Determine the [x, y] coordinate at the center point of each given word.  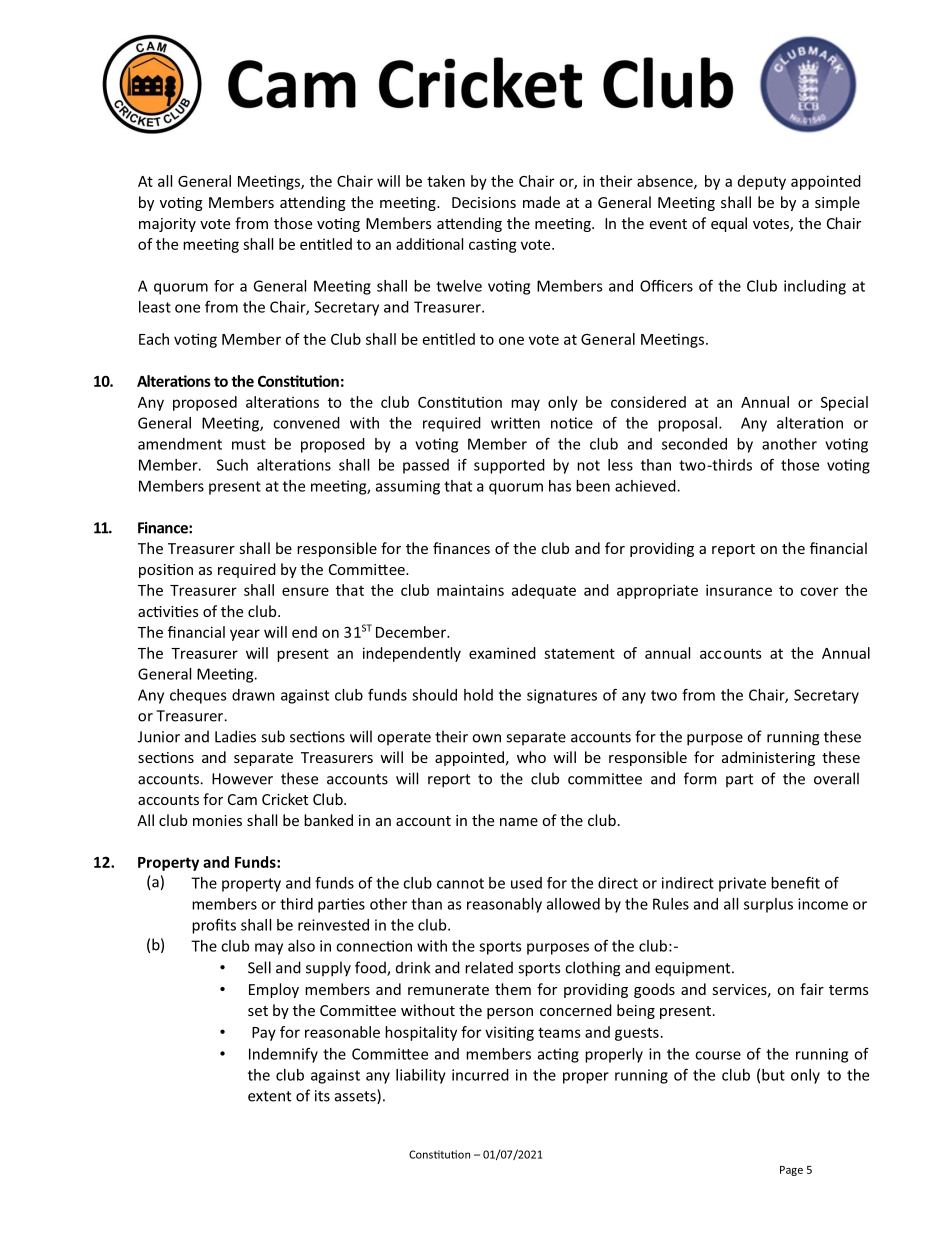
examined [502, 653]
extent [269, 1096]
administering [768, 758]
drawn [253, 695]
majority [167, 225]
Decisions [484, 202]
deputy [762, 182]
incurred [480, 1075]
